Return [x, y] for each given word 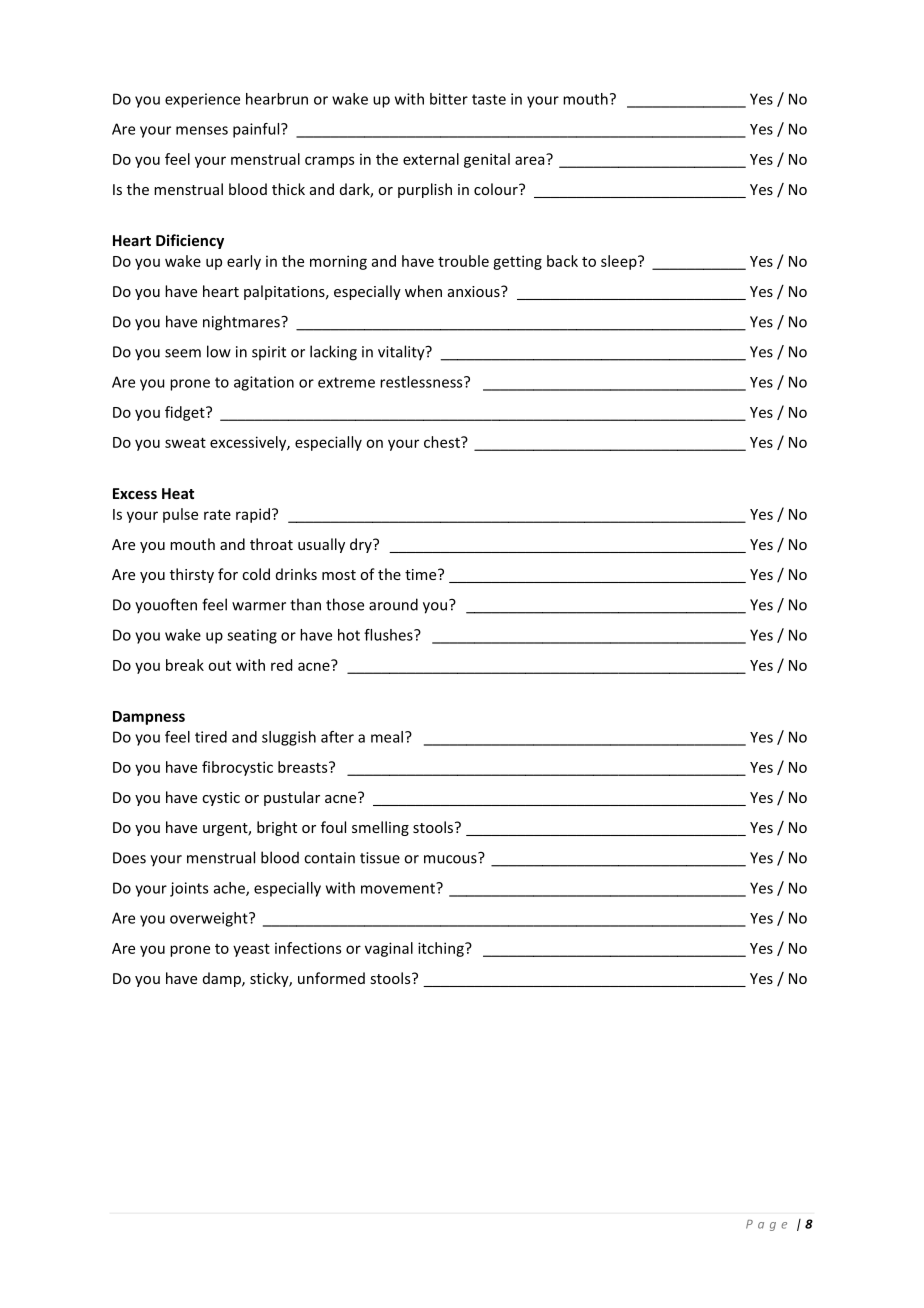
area [531, 159]
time [422, 574]
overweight [210, 919]
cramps [329, 162]
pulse [180, 515]
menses [202, 130]
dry [362, 545]
